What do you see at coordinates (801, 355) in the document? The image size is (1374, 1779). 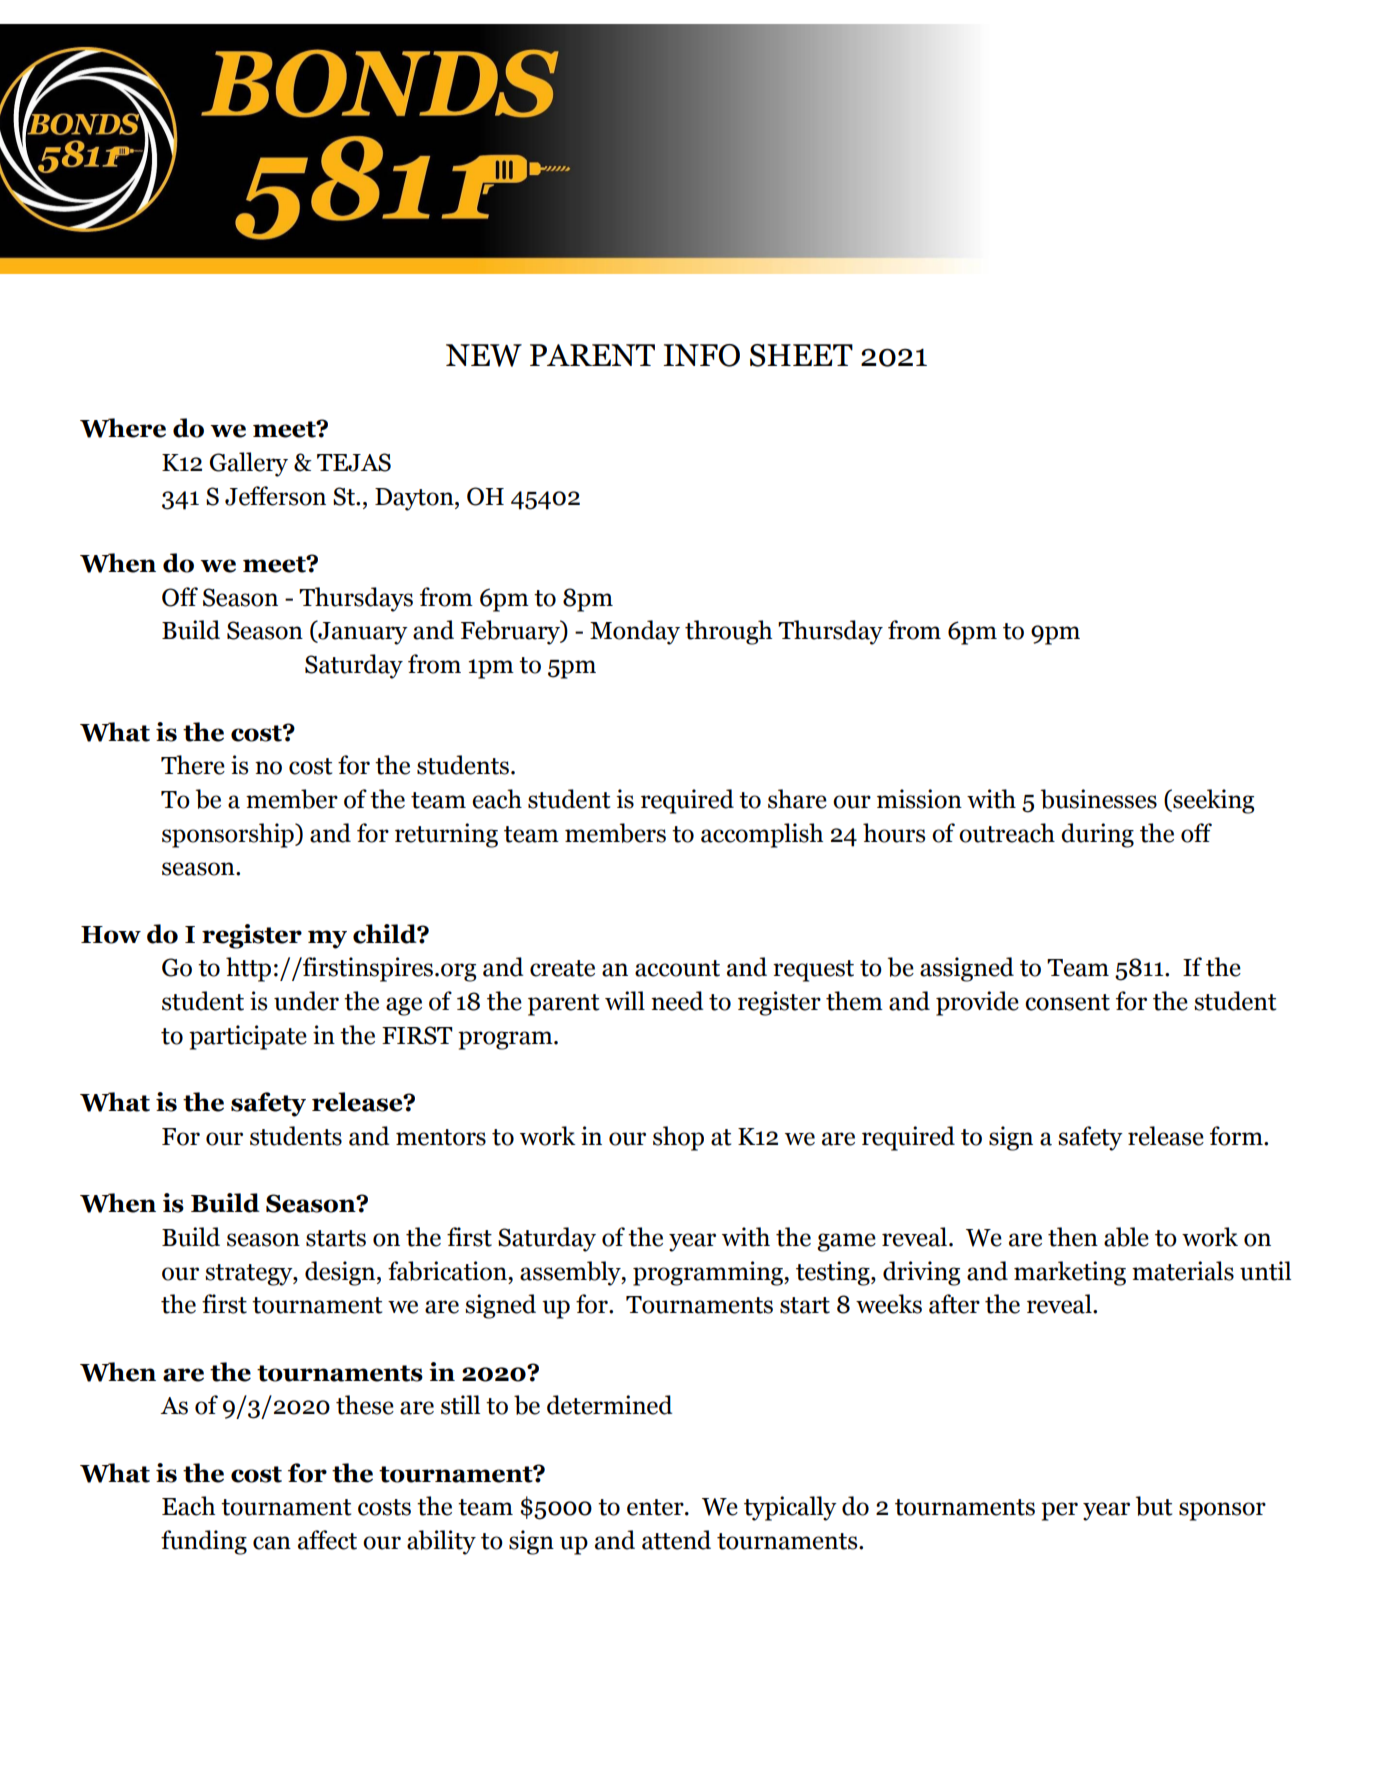 I see `SHEET` at bounding box center [801, 355].
